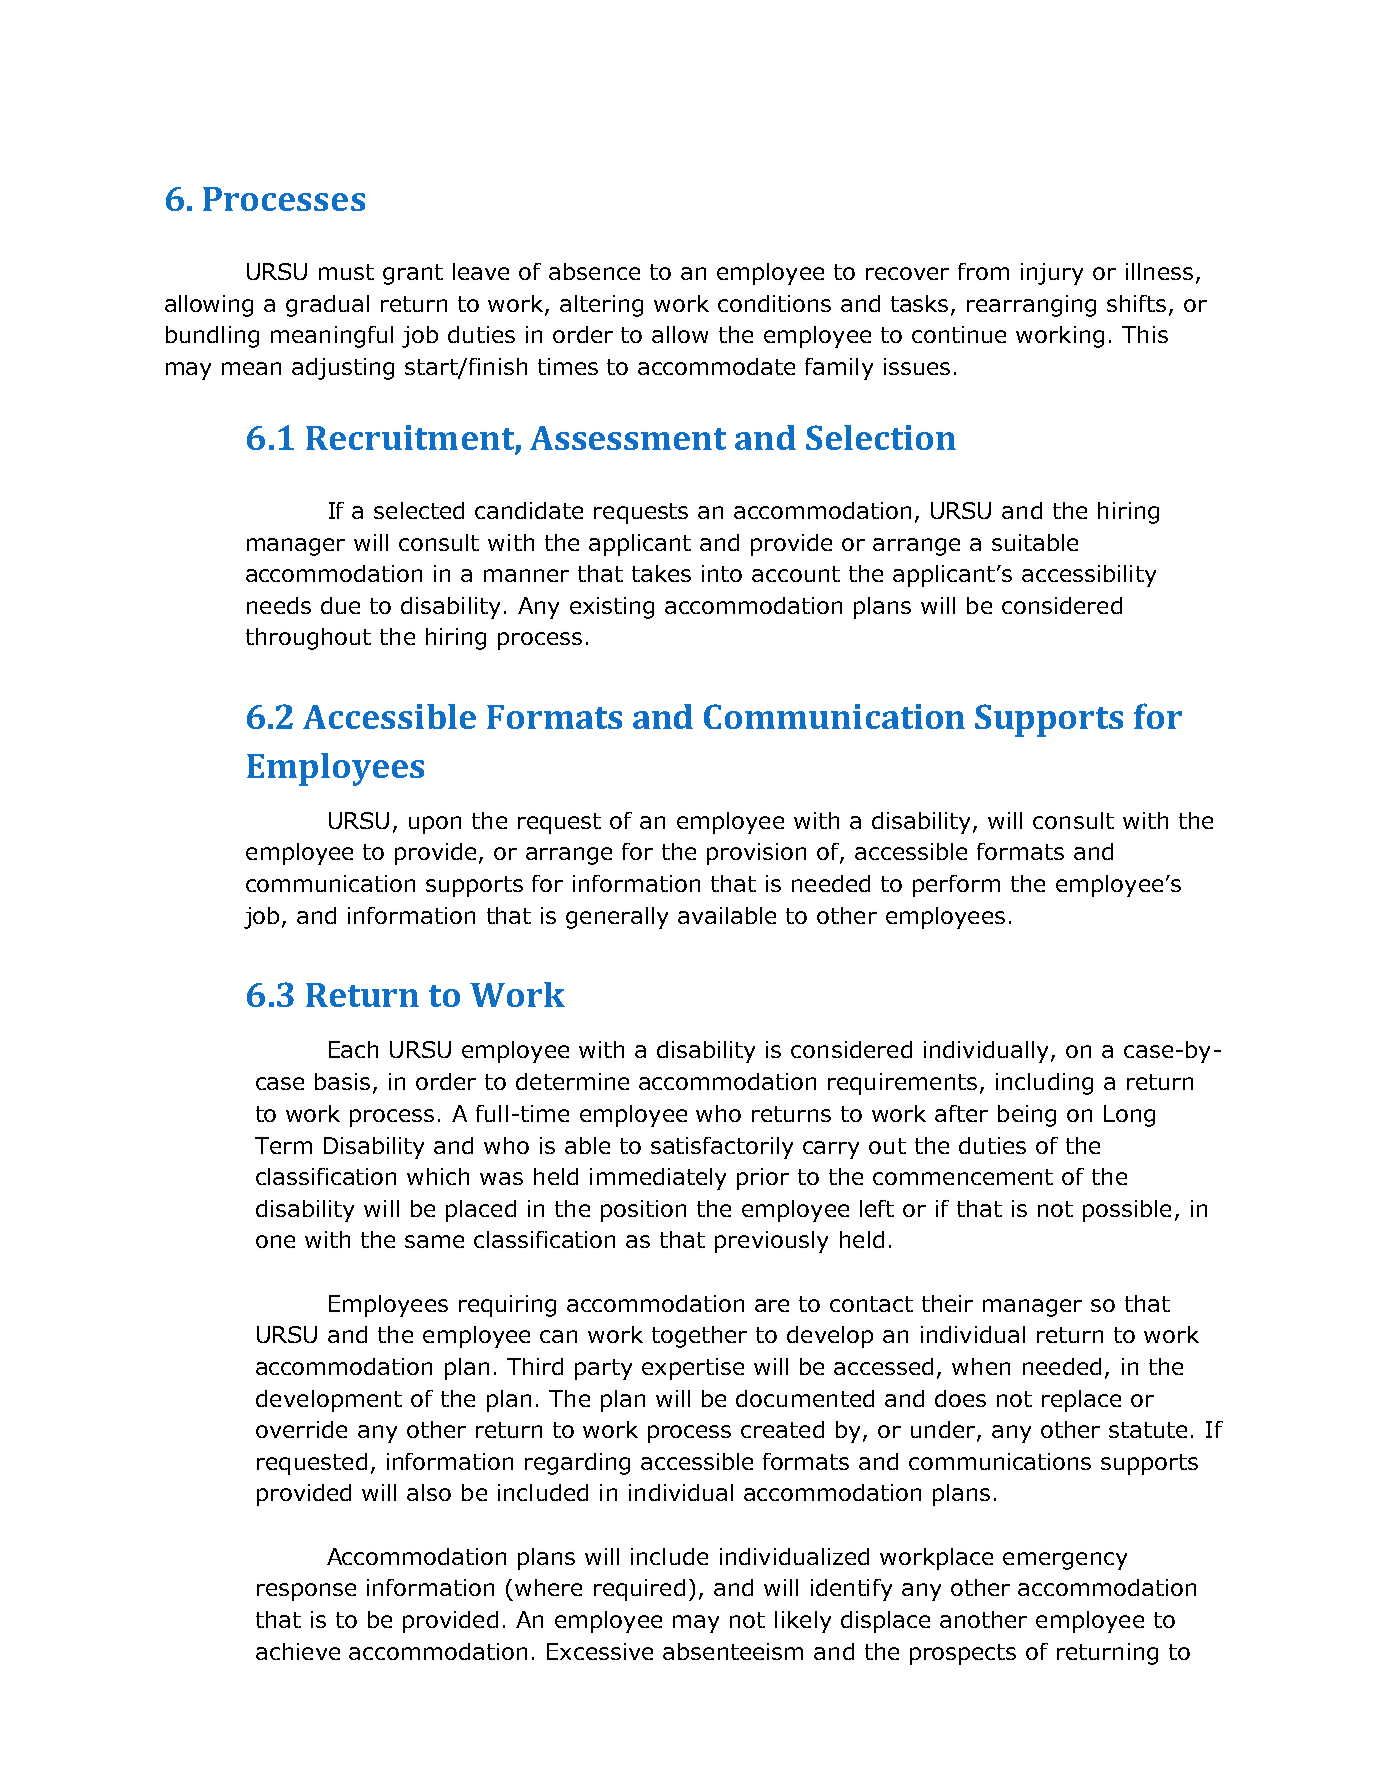  Describe the element at coordinates (327, 306) in the page. I see `gradual` at that location.
